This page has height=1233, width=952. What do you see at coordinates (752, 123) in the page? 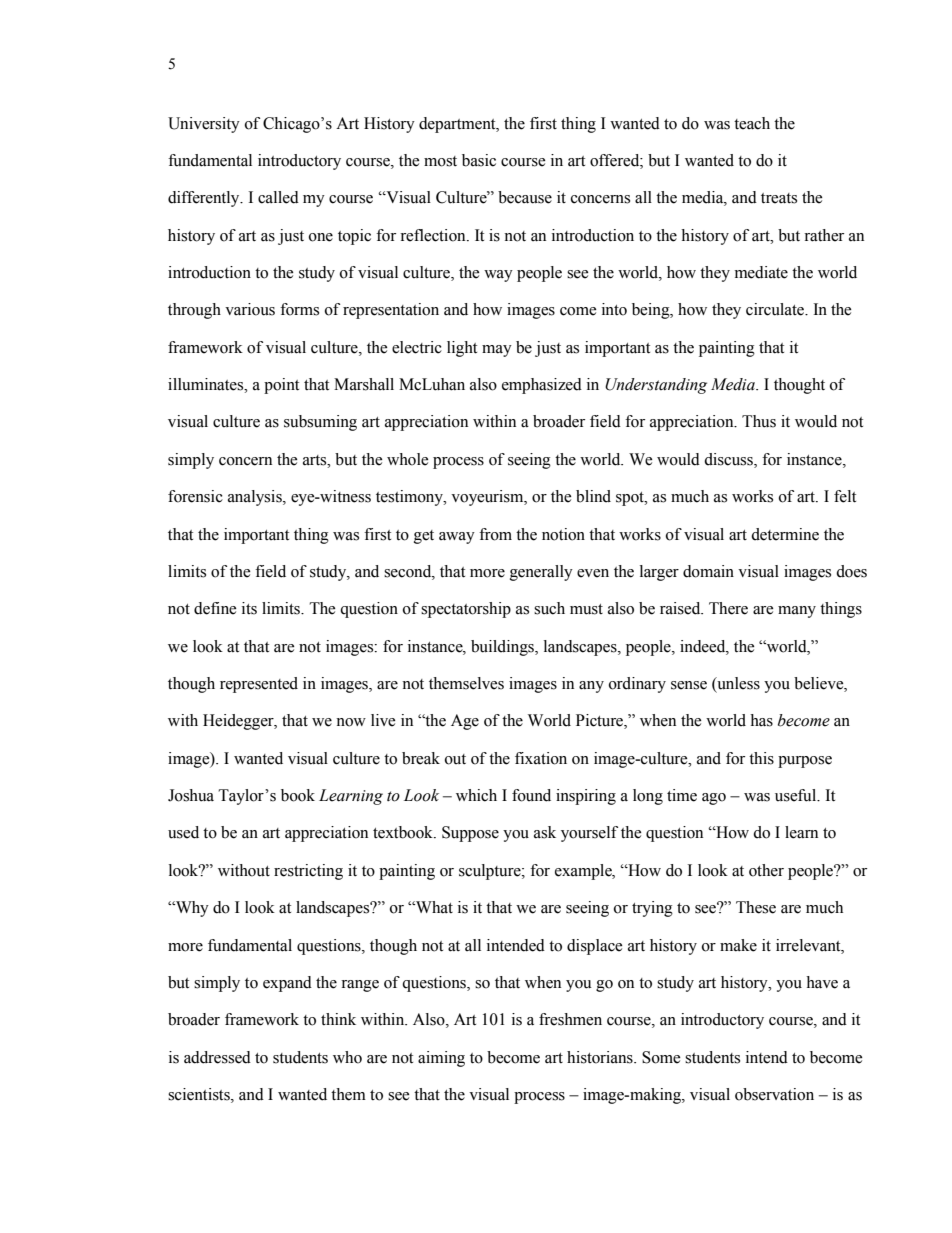
I see `teach` at bounding box center [752, 123].
